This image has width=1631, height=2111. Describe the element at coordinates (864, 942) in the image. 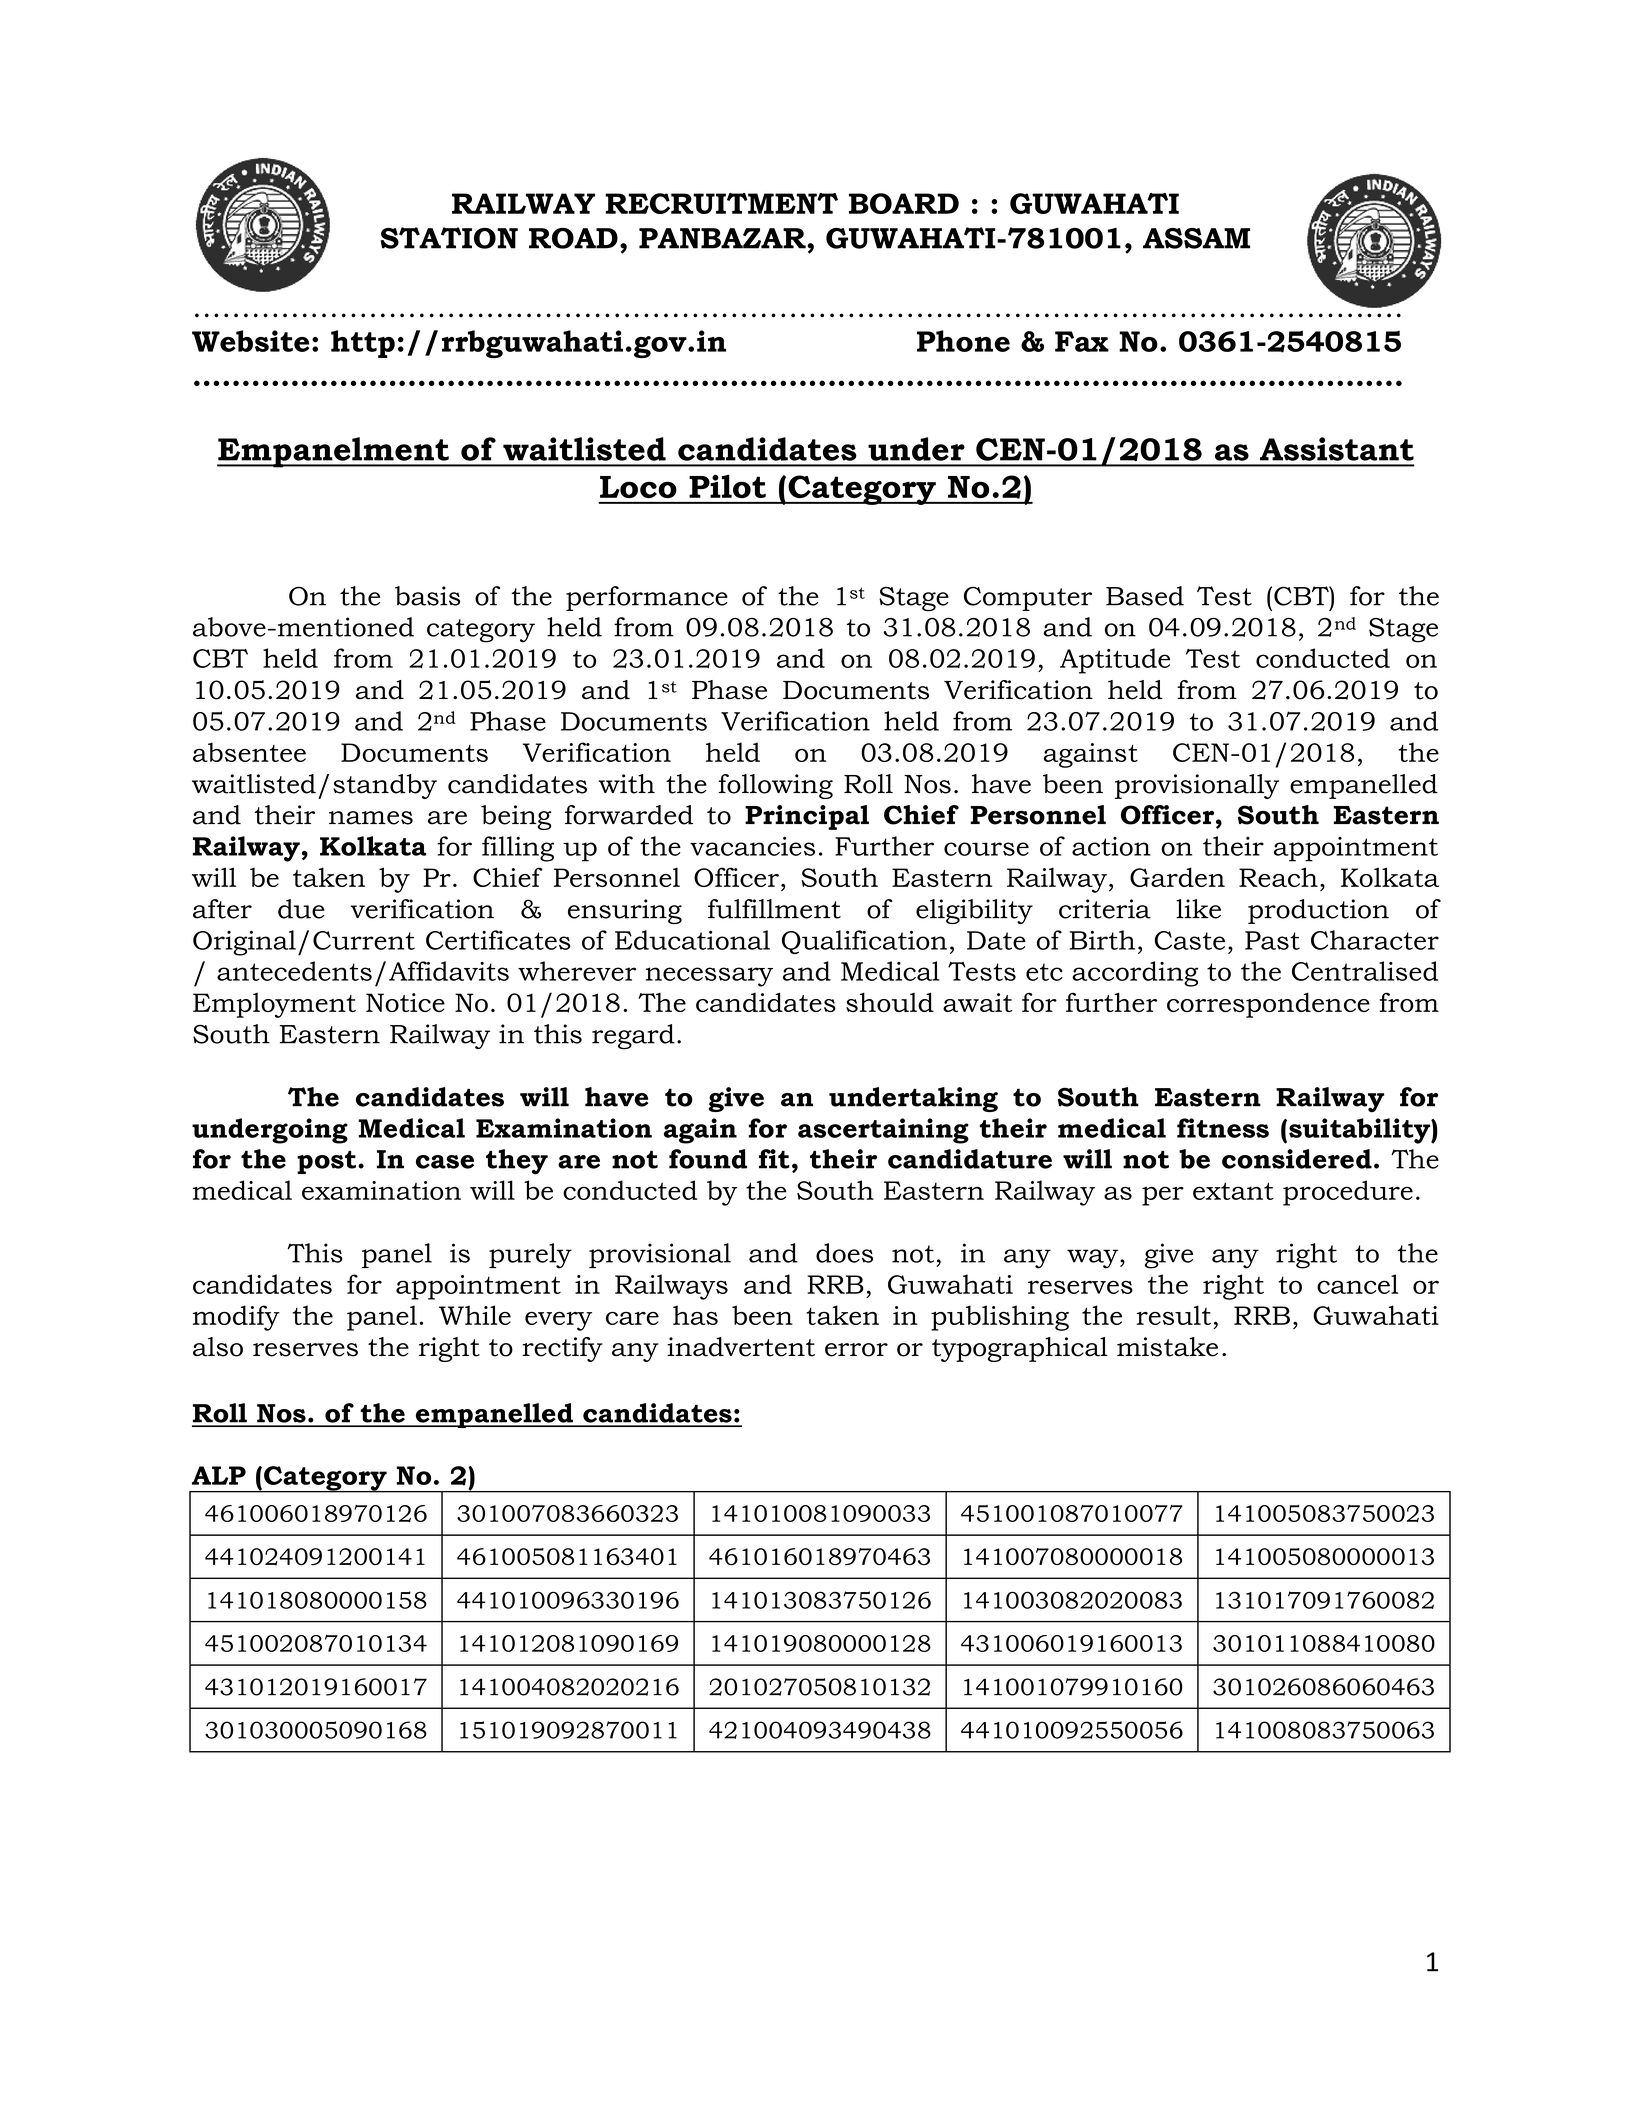

I see `Qualification` at that location.
